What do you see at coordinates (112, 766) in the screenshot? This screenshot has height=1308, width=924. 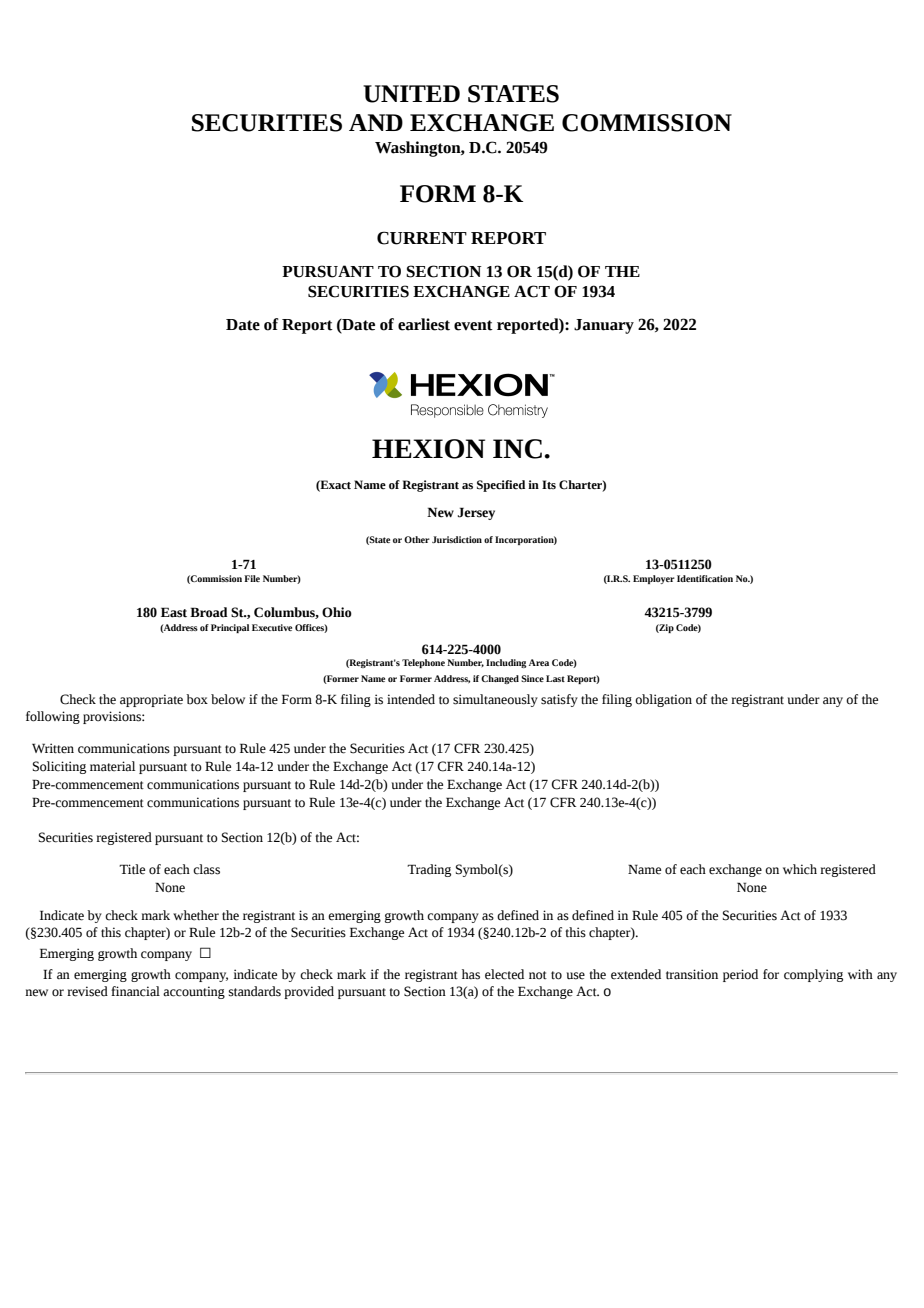 I see `material` at bounding box center [112, 766].
